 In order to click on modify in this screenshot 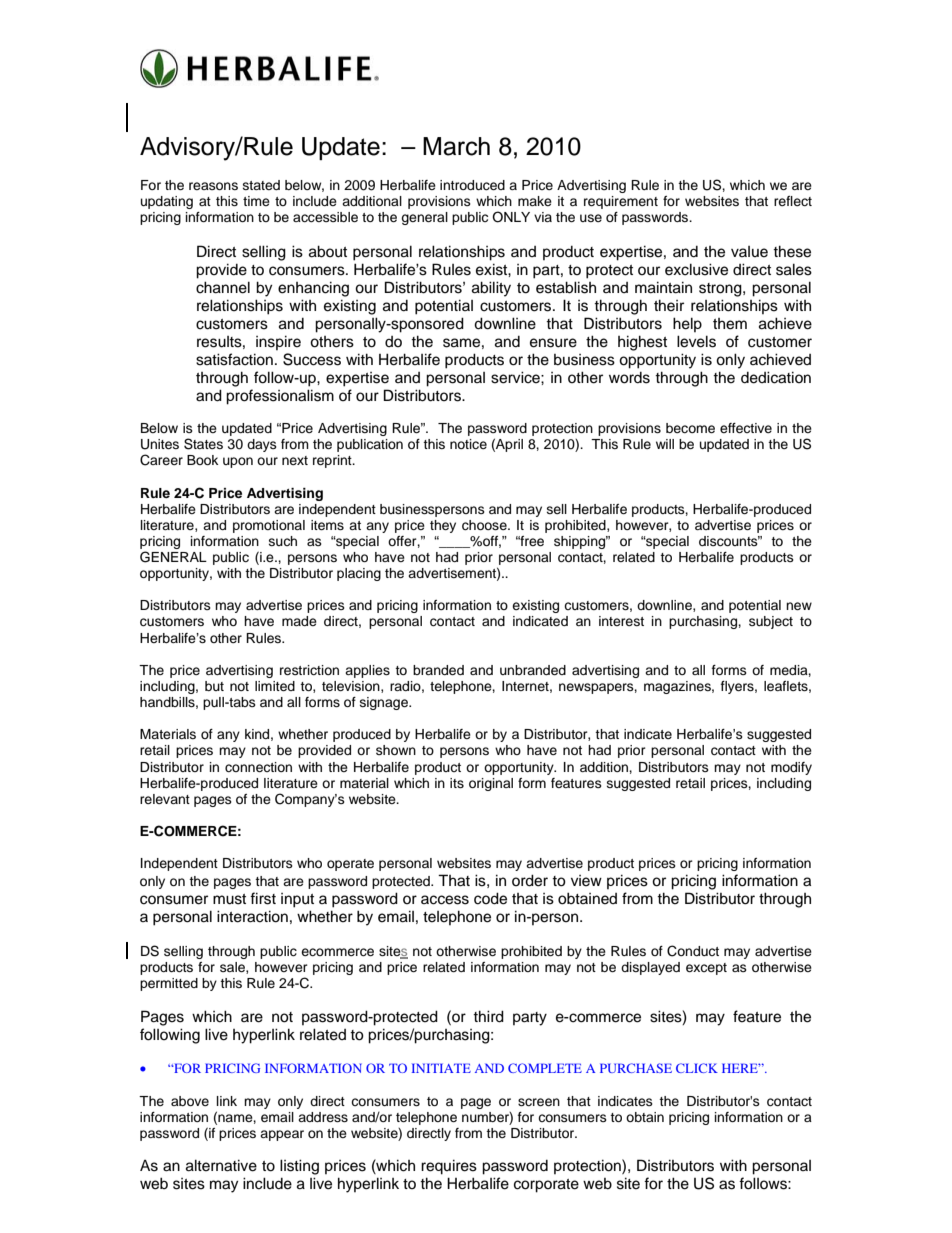, I will do `click(791, 768)`.
